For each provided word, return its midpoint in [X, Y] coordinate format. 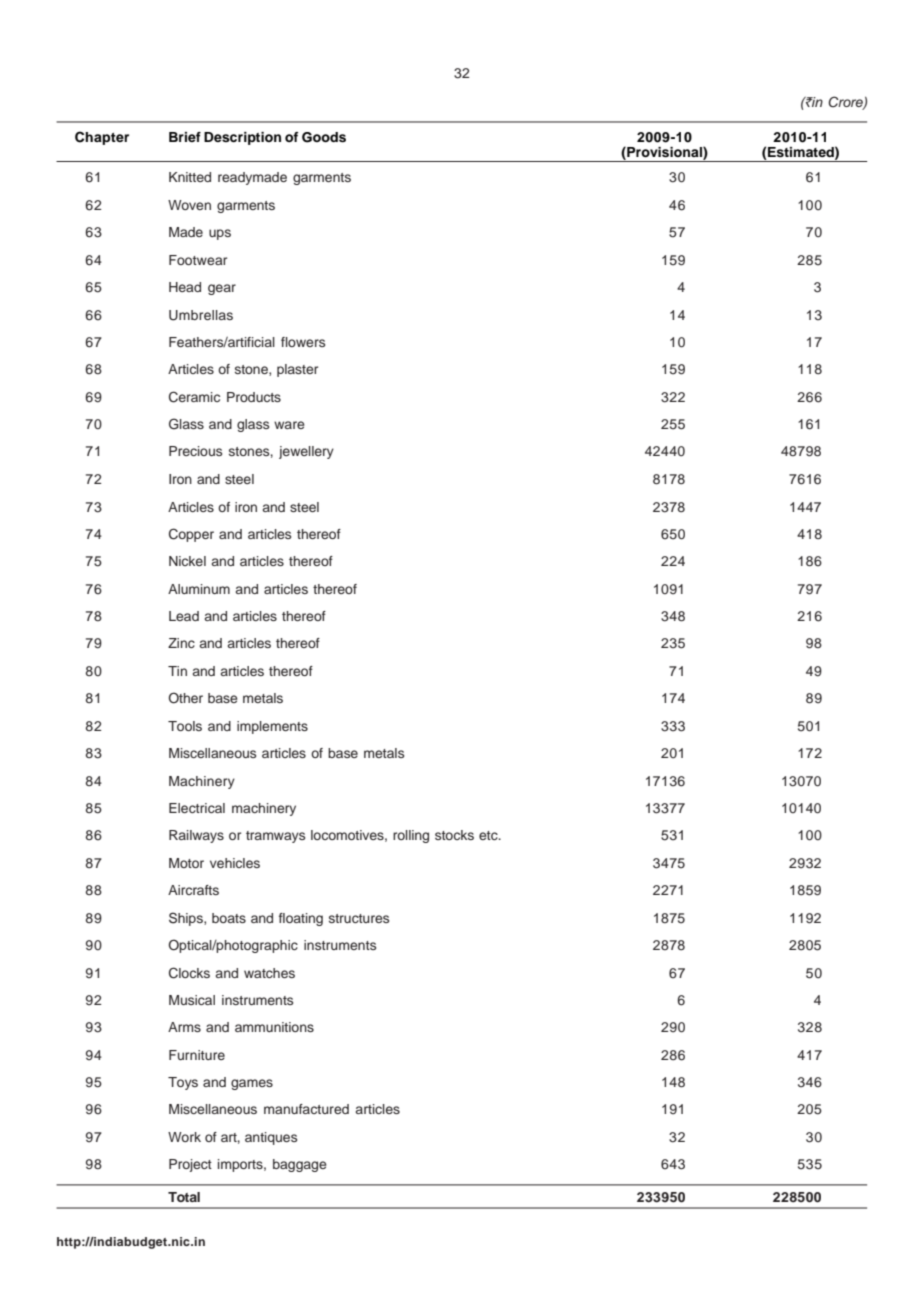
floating [301, 919]
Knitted [190, 177]
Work [184, 1137]
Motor [186, 863]
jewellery [306, 452]
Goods [324, 137]
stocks [454, 835]
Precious [195, 451]
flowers [303, 342]
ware [289, 425]
